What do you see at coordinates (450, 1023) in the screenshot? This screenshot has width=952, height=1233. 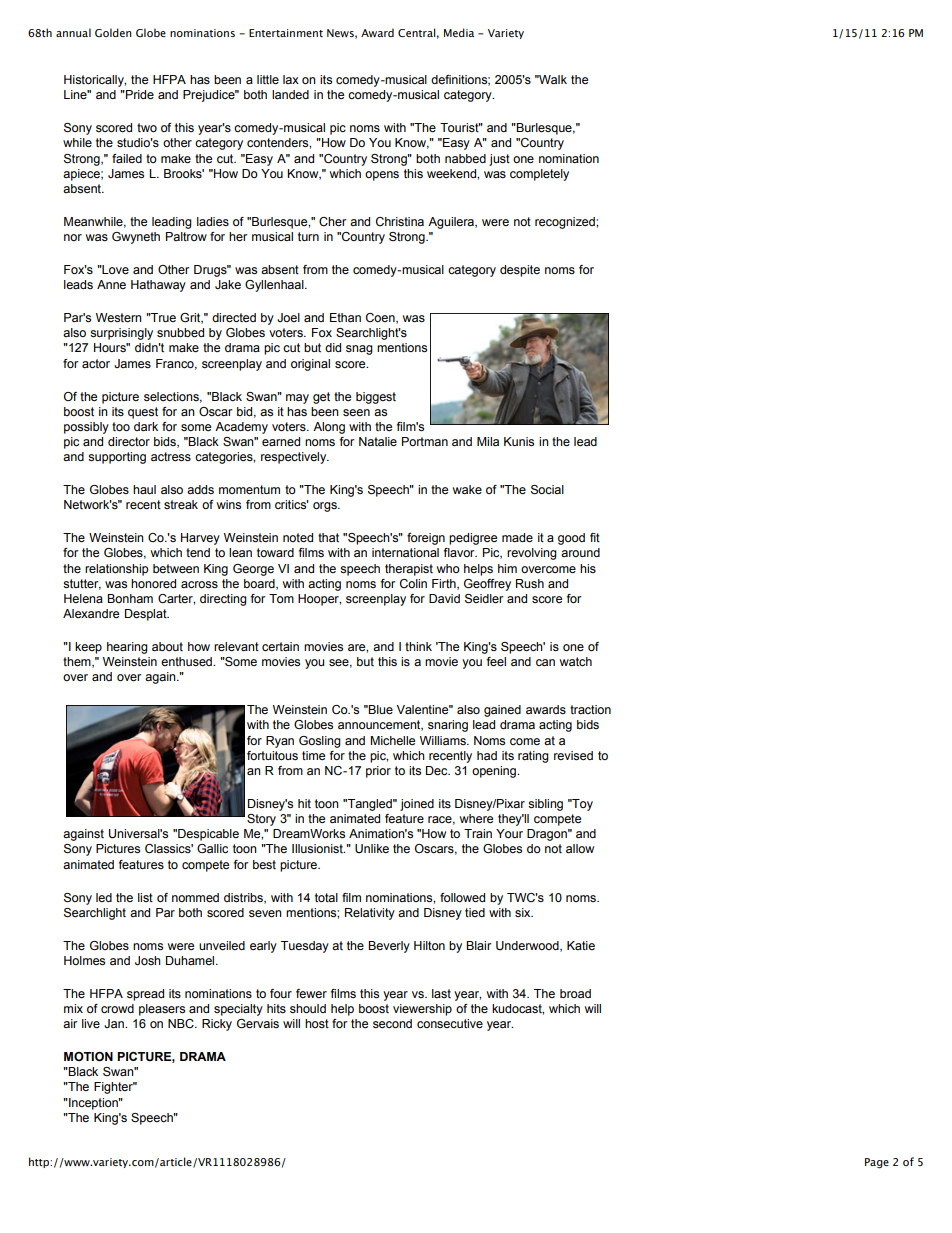 I see `consecutive` at bounding box center [450, 1023].
